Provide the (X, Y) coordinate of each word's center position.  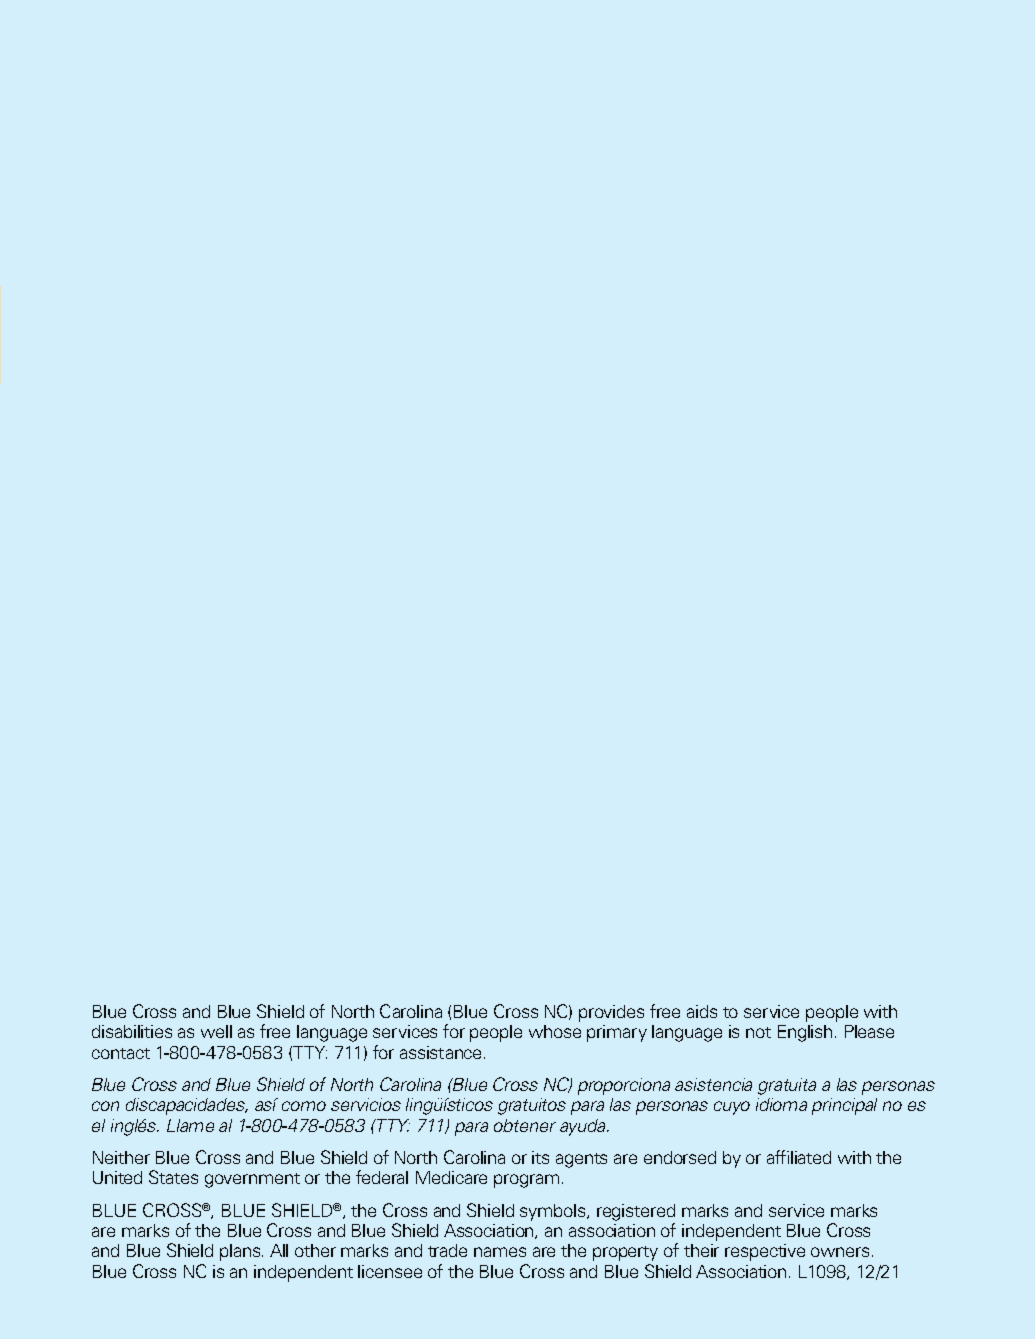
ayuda (584, 1127)
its (540, 1157)
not (758, 1032)
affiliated (799, 1157)
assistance (442, 1052)
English (805, 1033)
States (173, 1177)
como (304, 1106)
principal (844, 1106)
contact (121, 1053)
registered (636, 1212)
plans (241, 1252)
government (252, 1180)
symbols (554, 1212)
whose (555, 1031)
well (216, 1031)
